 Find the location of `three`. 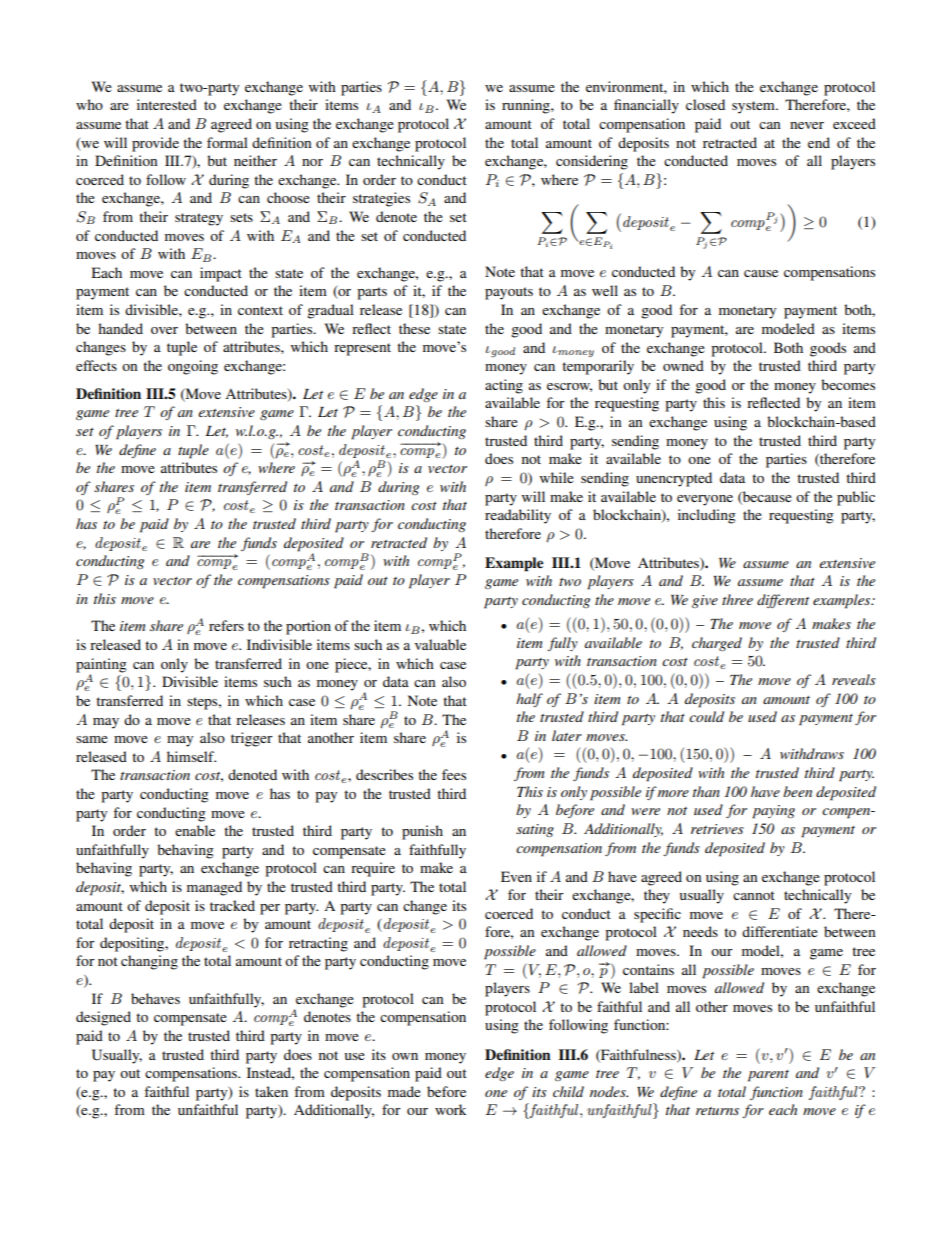

three is located at coordinates (737, 599).
